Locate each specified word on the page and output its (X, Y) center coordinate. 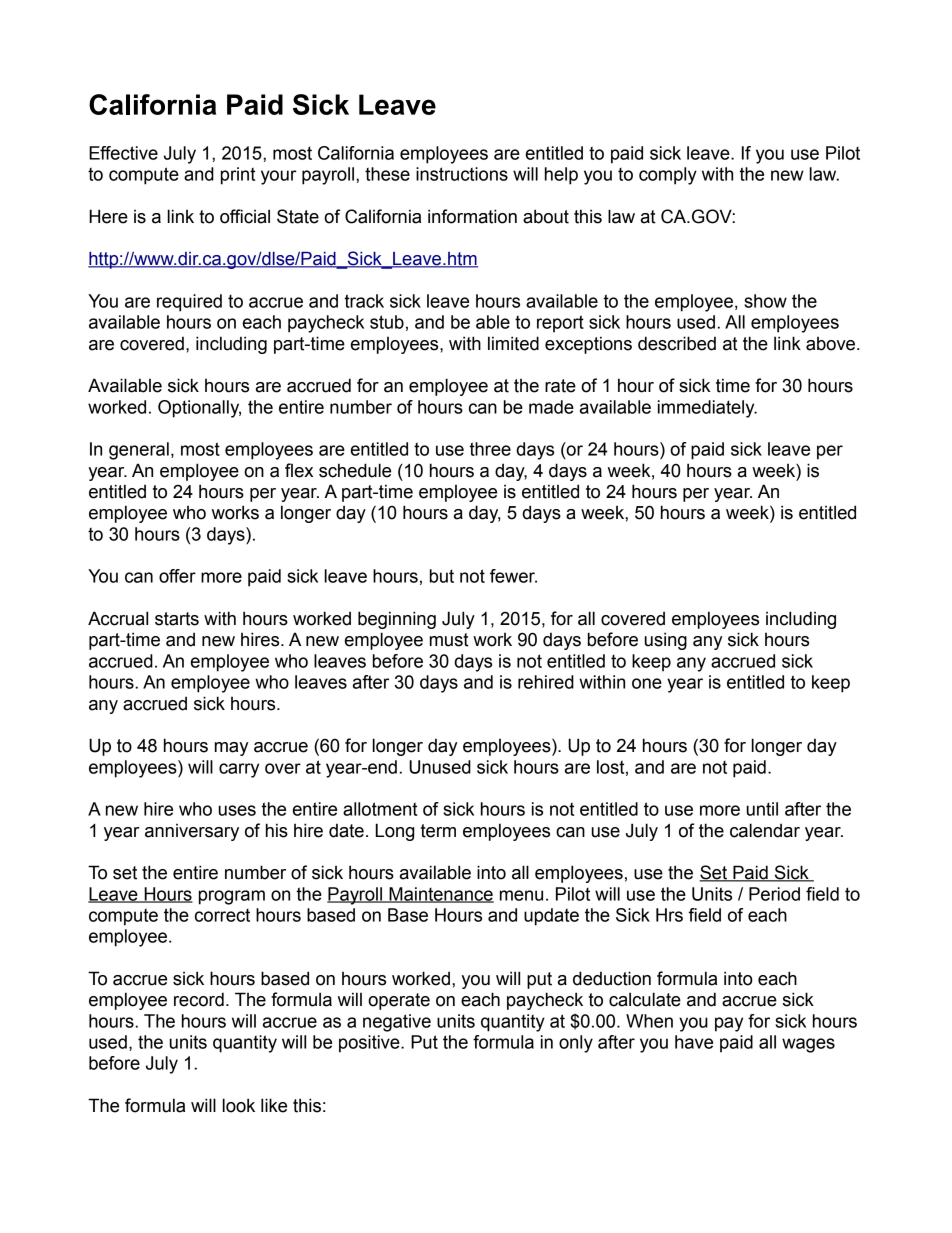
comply (668, 176)
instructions (462, 174)
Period (774, 894)
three (490, 449)
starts (177, 619)
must (449, 640)
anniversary (192, 832)
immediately (707, 409)
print (238, 176)
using (666, 641)
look (239, 1105)
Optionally (199, 409)
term (438, 831)
